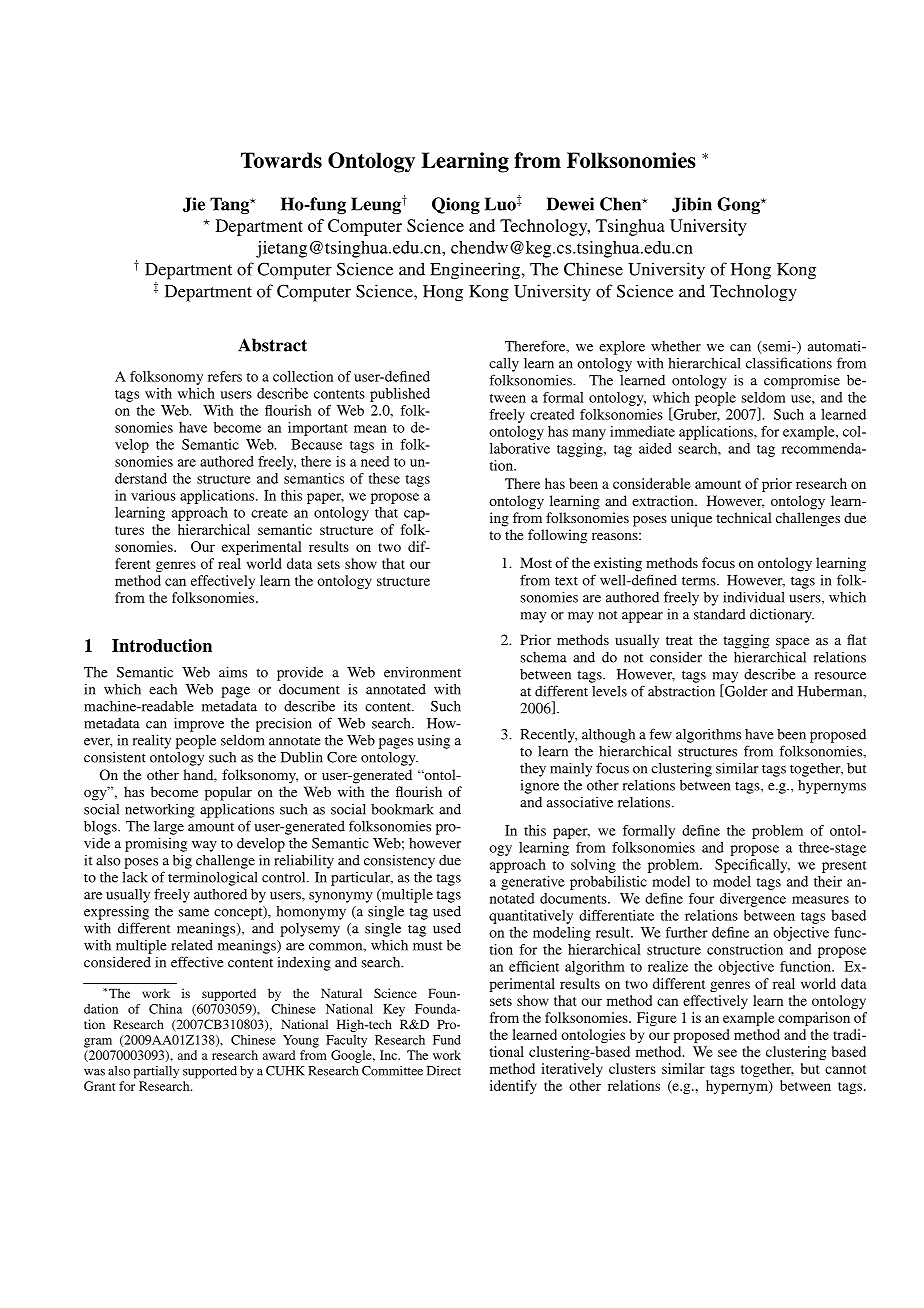 This page has width=924, height=1308. What do you see at coordinates (622, 348) in the page?
I see `explore` at bounding box center [622, 348].
